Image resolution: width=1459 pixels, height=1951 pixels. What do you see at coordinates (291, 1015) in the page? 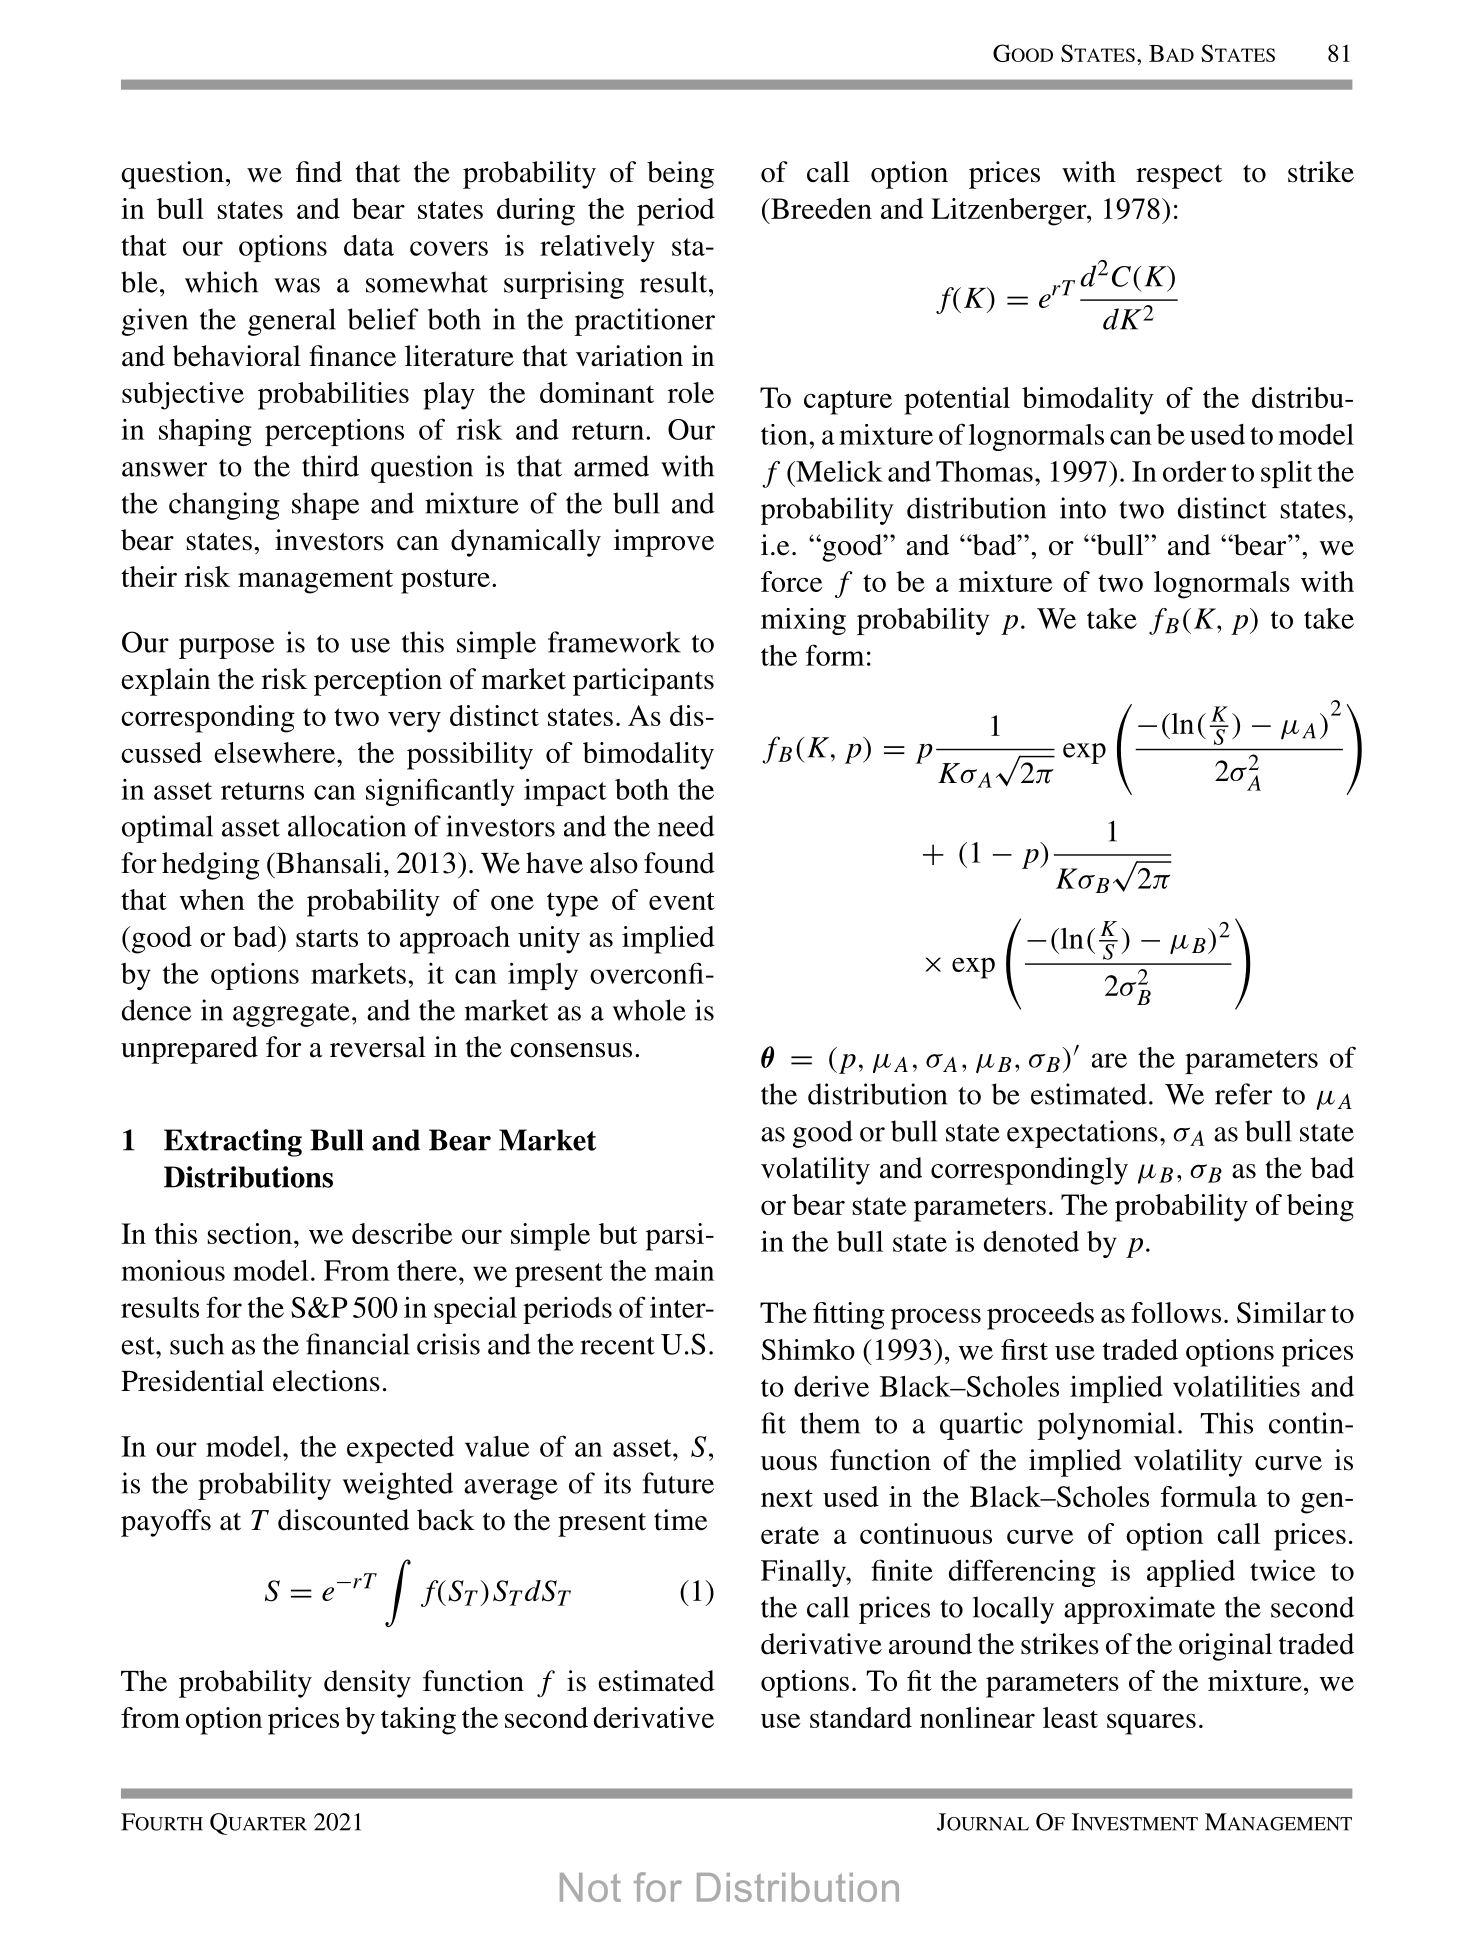
I see `aggregate` at bounding box center [291, 1015].
